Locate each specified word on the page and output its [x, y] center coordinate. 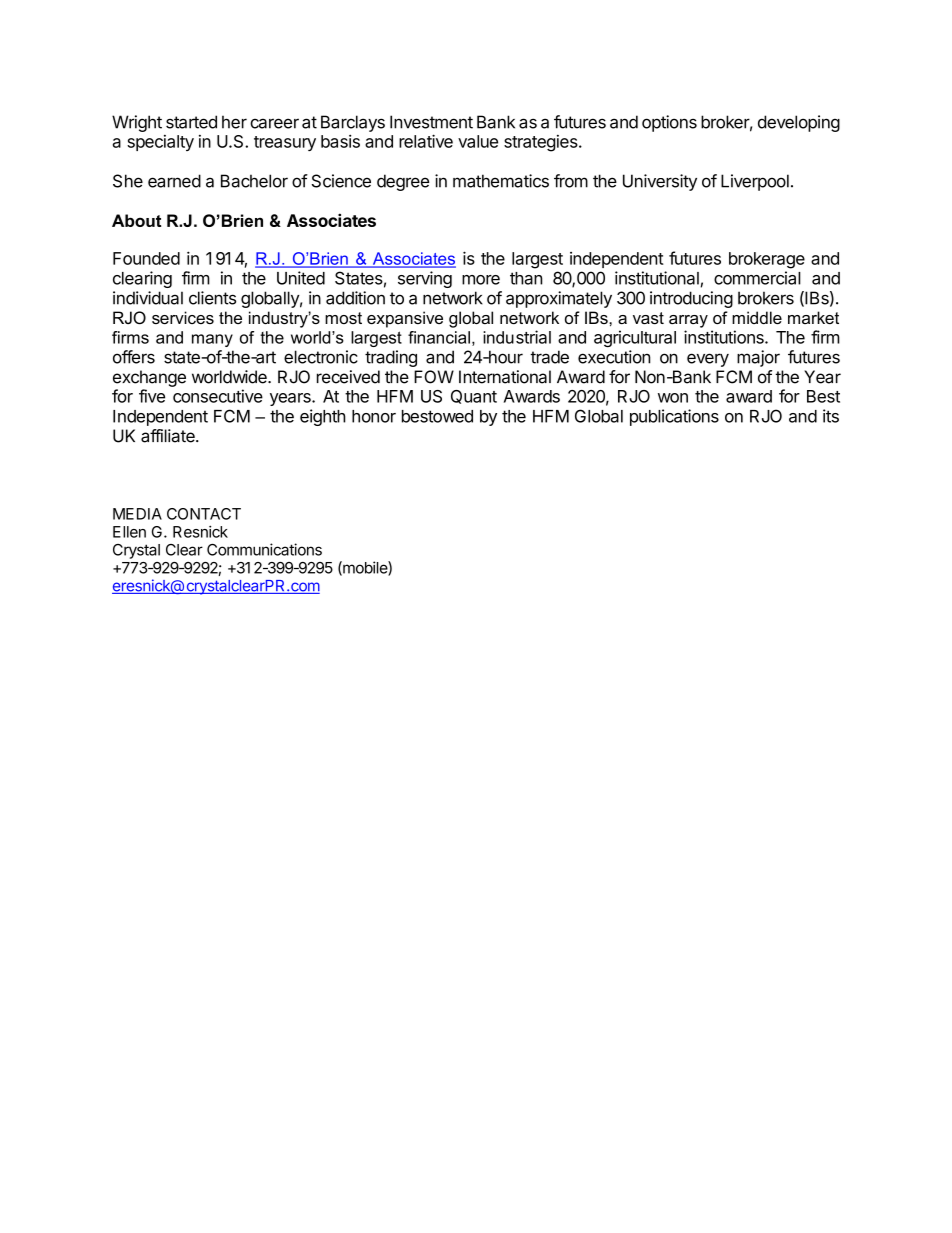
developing [799, 123]
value [478, 141]
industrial [517, 337]
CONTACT [204, 514]
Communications [264, 549]
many [212, 340]
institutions [725, 337]
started [191, 122]
